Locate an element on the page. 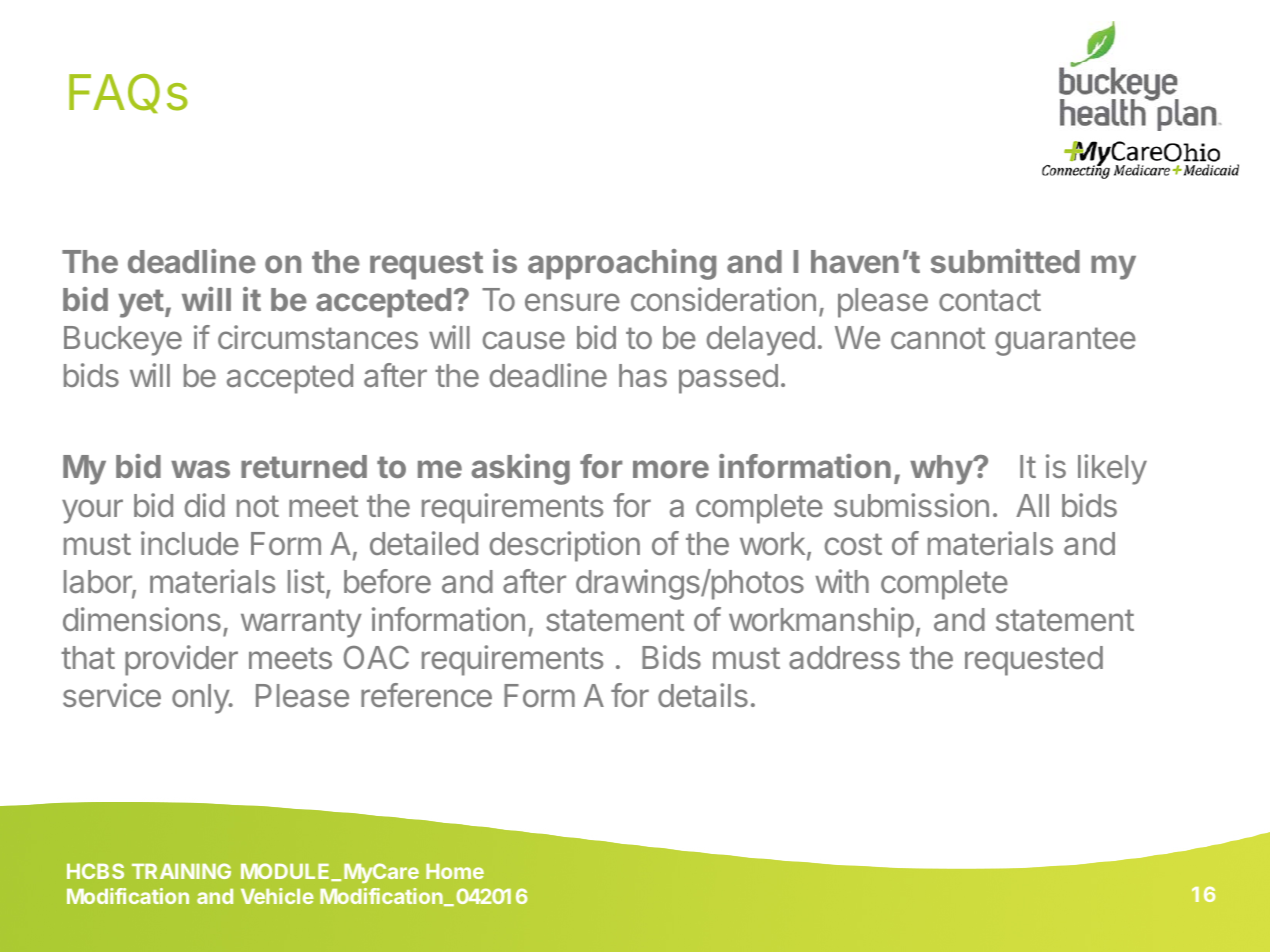 Image resolution: width=1270 pixels, height=952 pixels. TRAINING is located at coordinates (181, 871).
